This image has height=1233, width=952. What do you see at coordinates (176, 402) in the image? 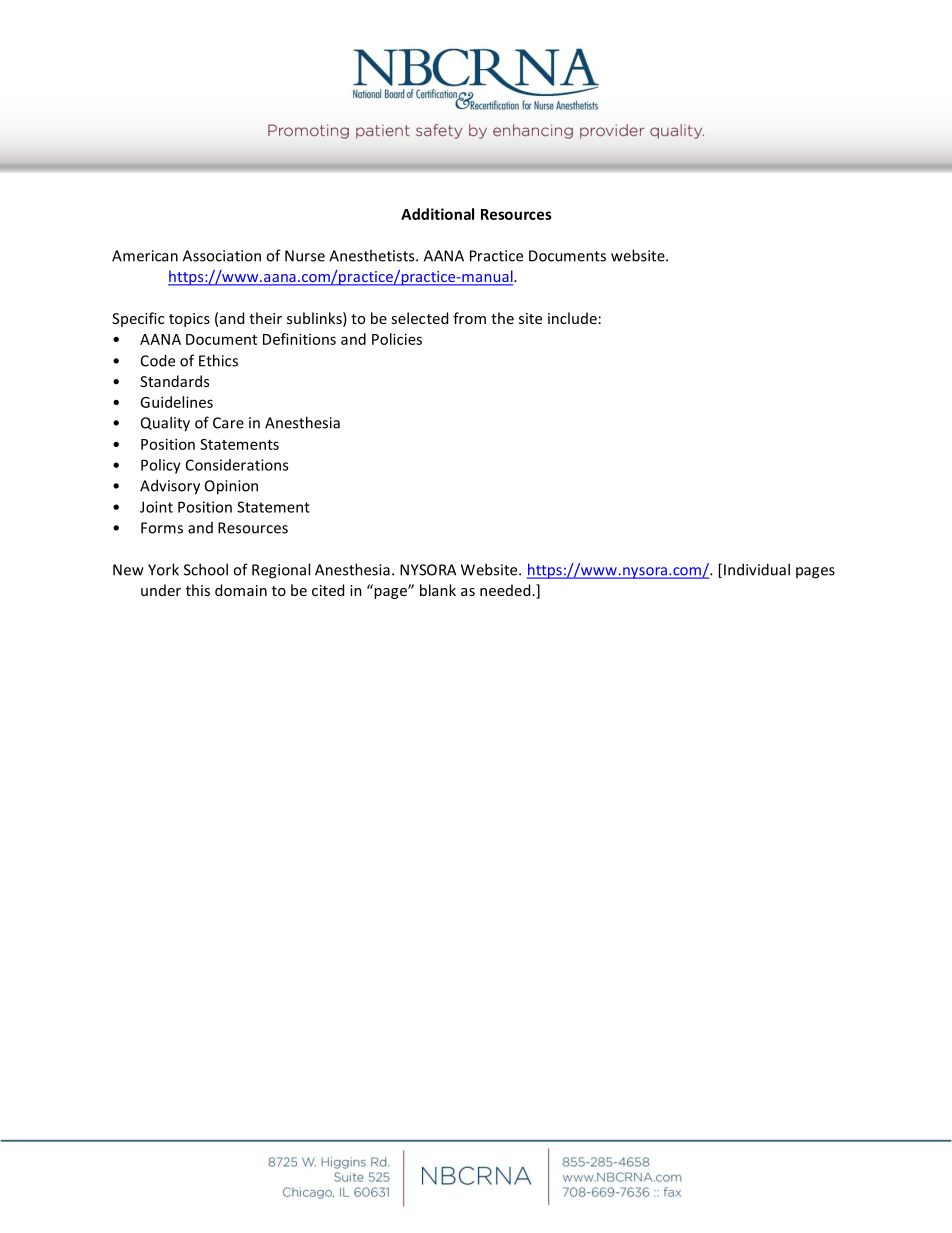
I see `Guidelines` at bounding box center [176, 402].
